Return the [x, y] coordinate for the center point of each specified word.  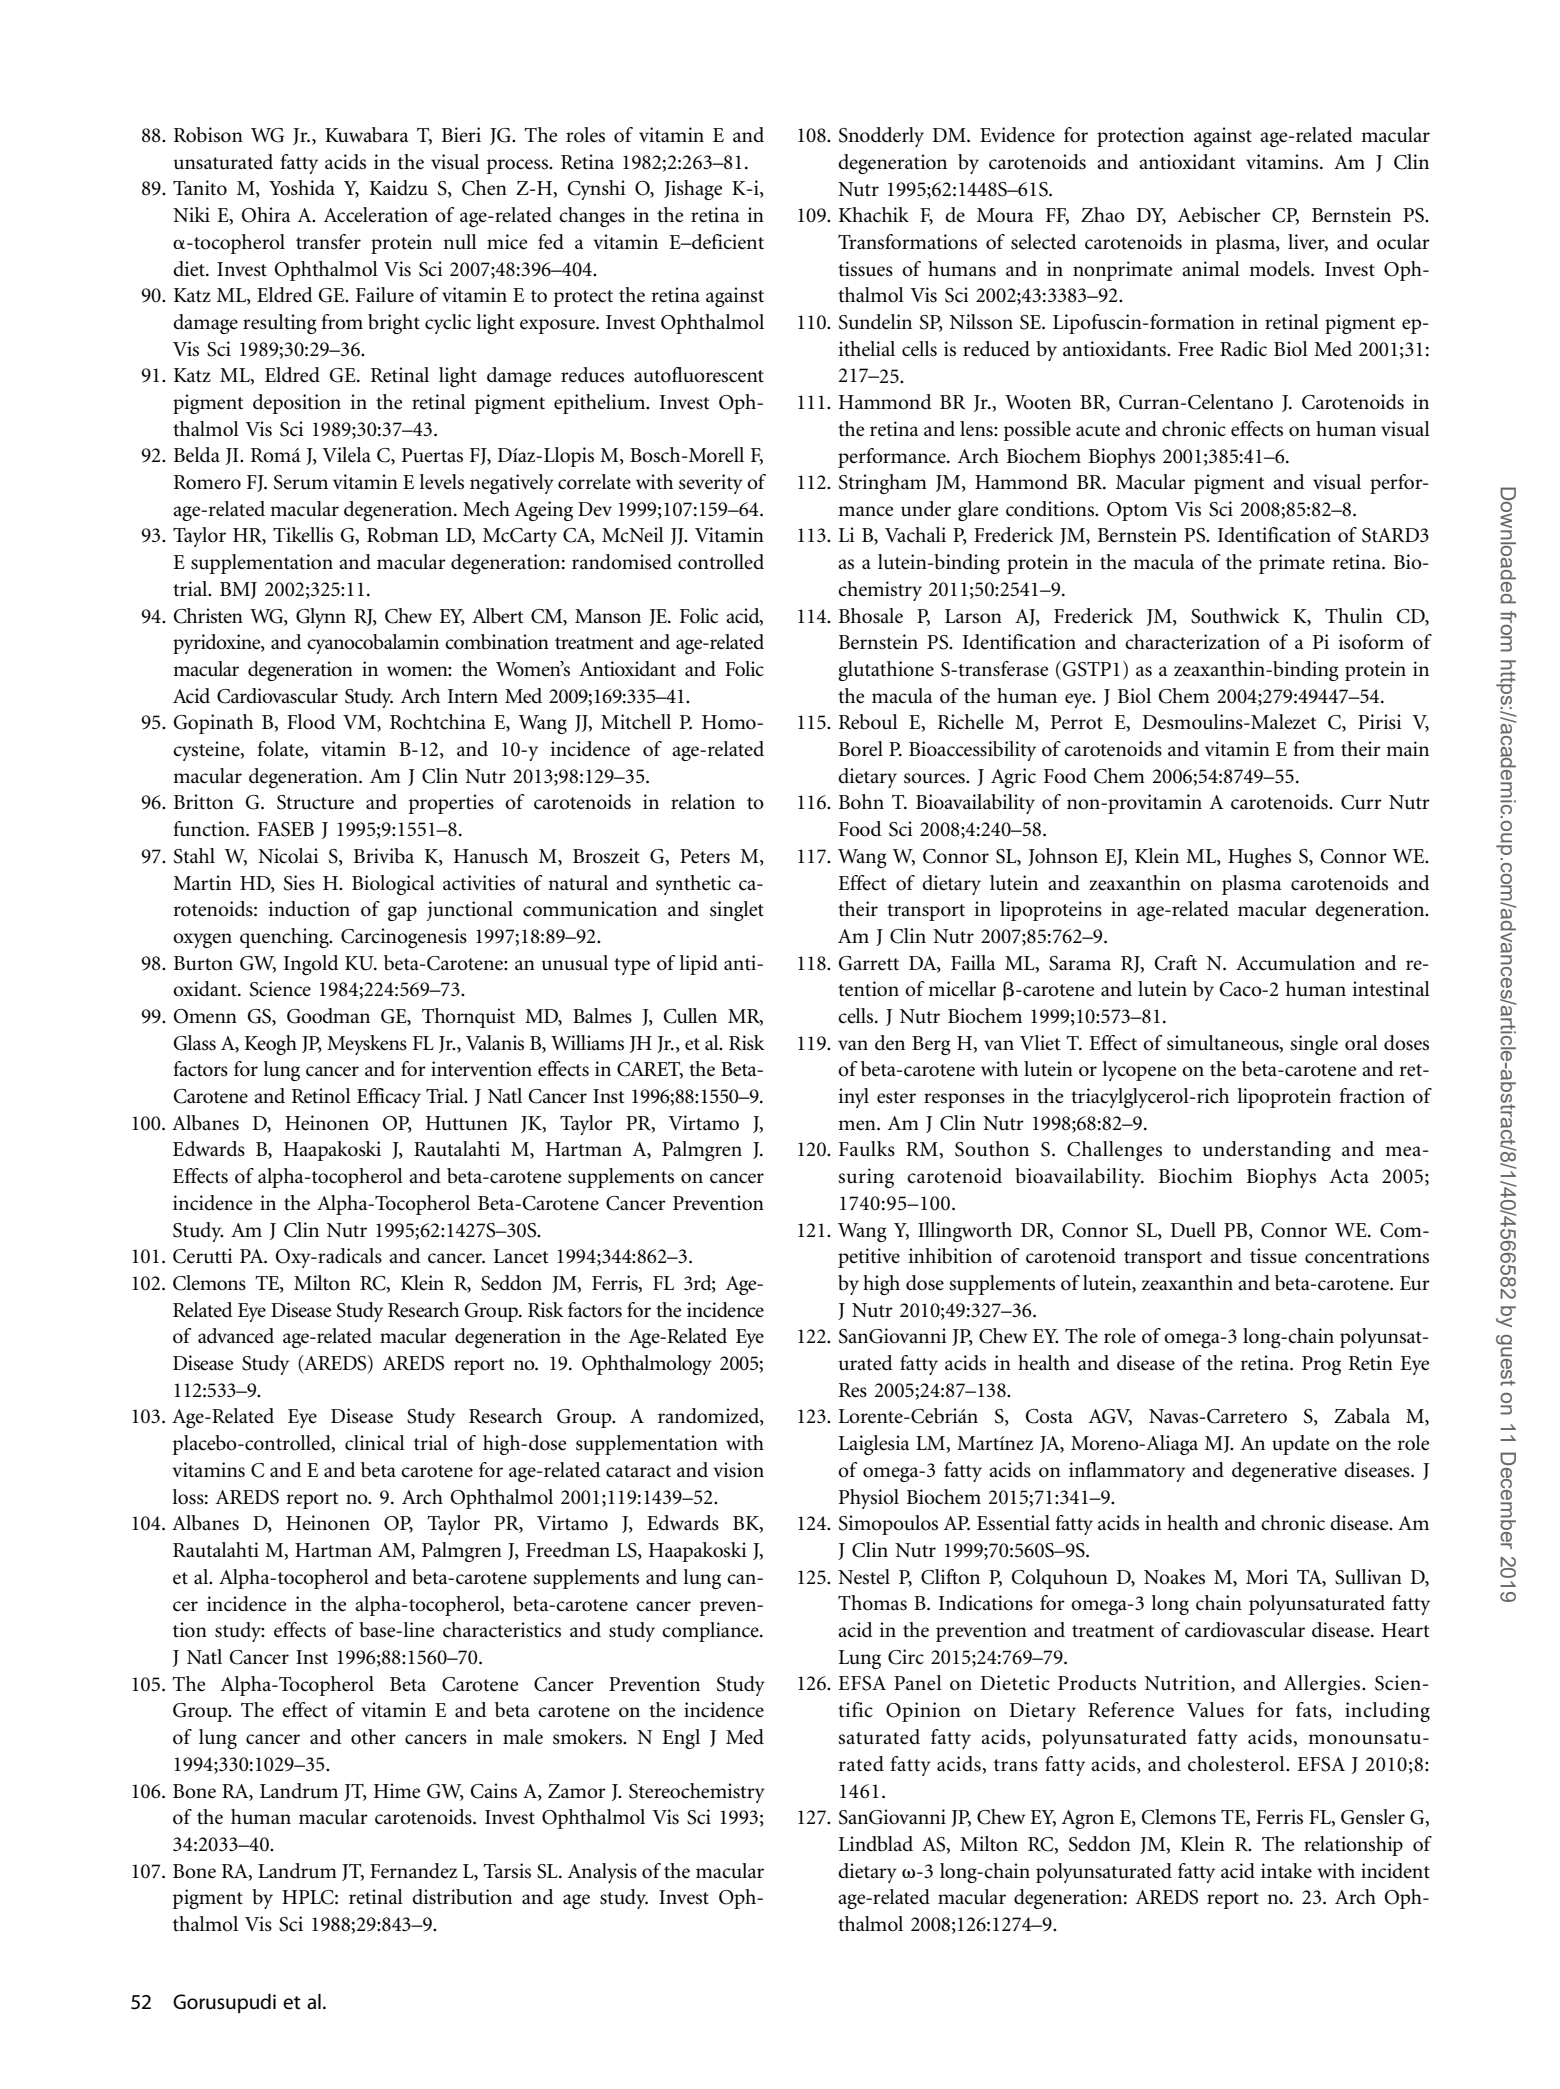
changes [592, 217]
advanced [236, 1336]
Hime [396, 1791]
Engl [681, 1739]
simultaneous [1224, 1043]
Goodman [328, 1016]
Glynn [321, 618]
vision [738, 1470]
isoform [1371, 642]
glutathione [886, 671]
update [1300, 1445]
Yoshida [302, 188]
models [1280, 269]
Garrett [869, 963]
